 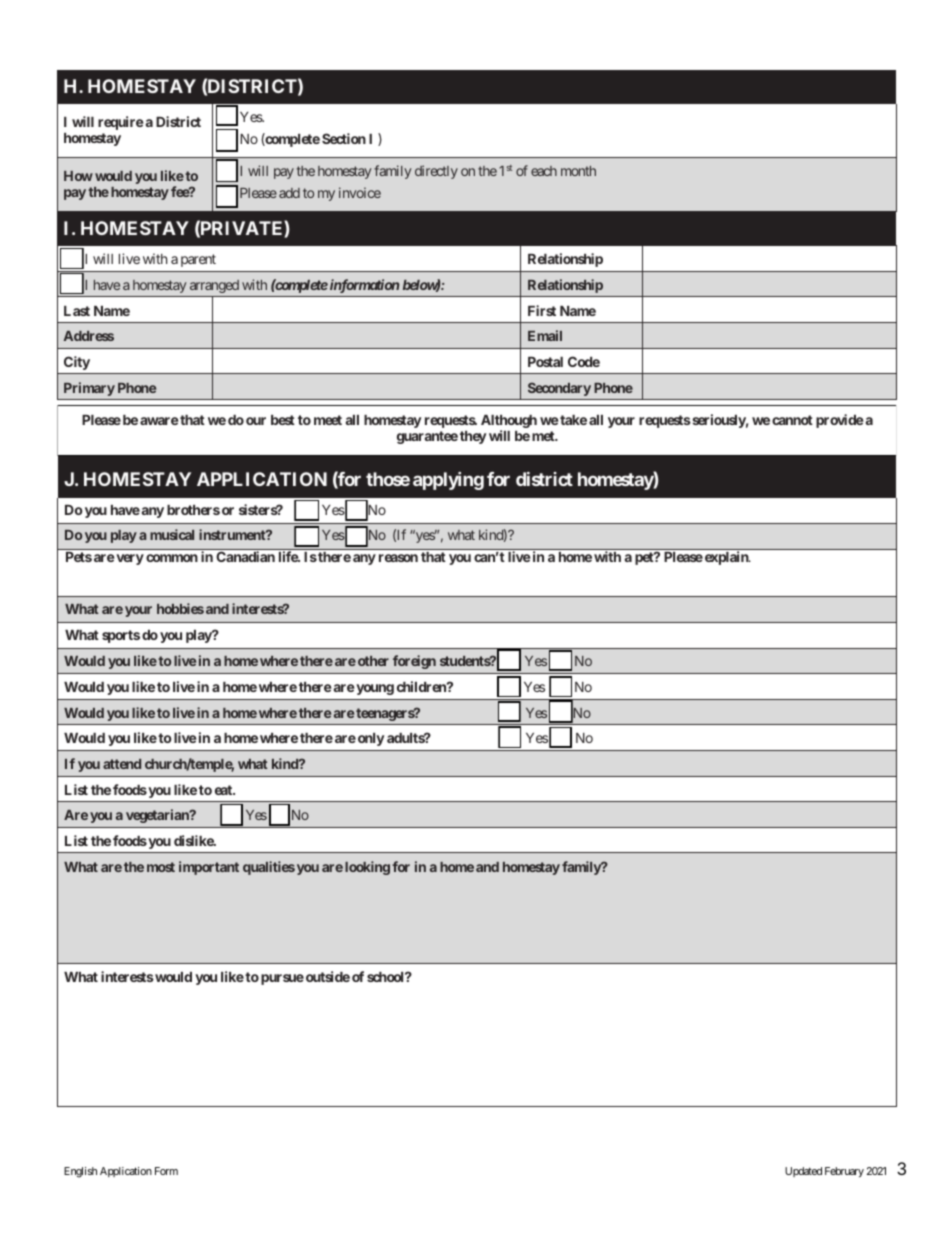 I want to click on February, so click(x=844, y=1172).
